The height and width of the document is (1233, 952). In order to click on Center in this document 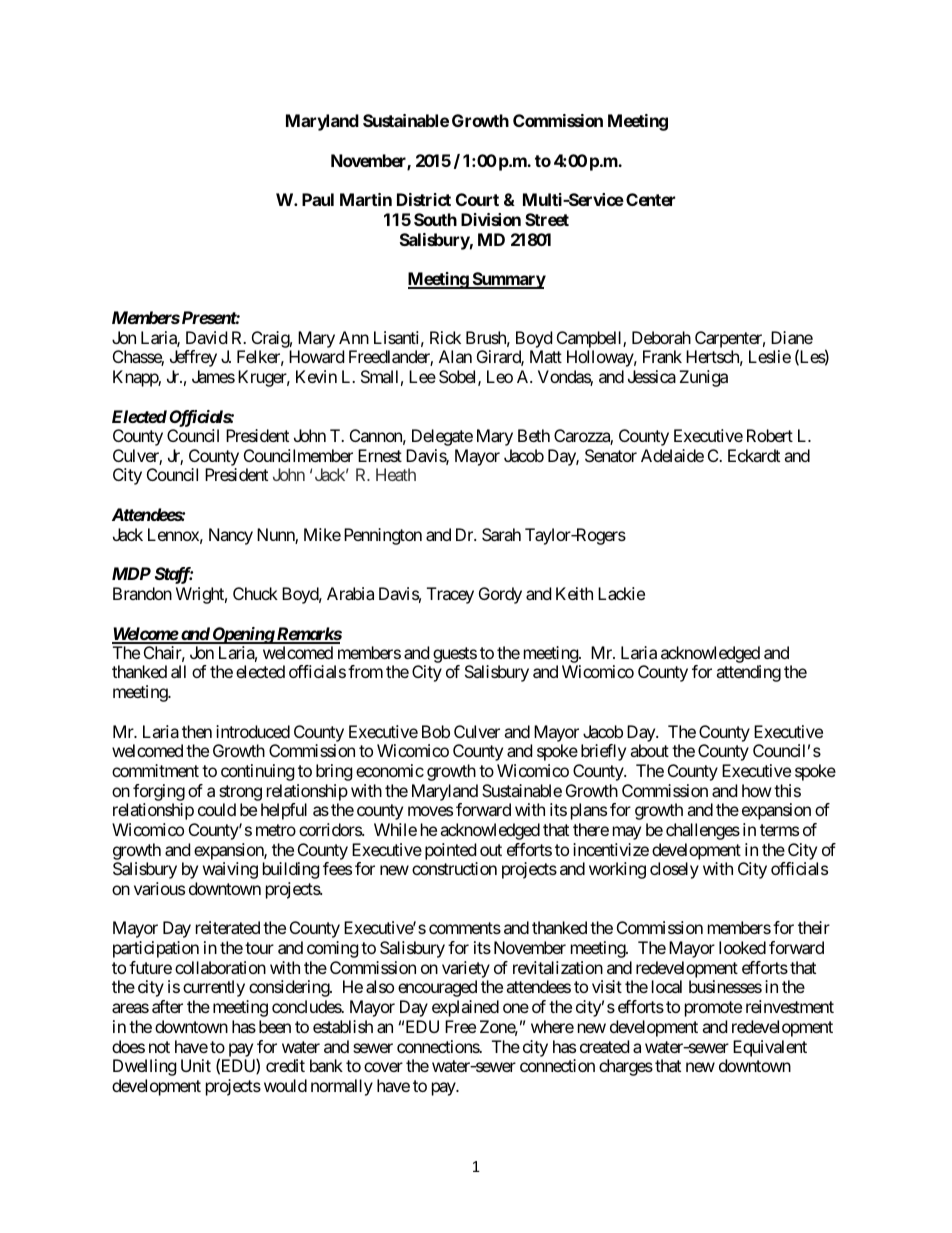, I will do `click(650, 199)`.
